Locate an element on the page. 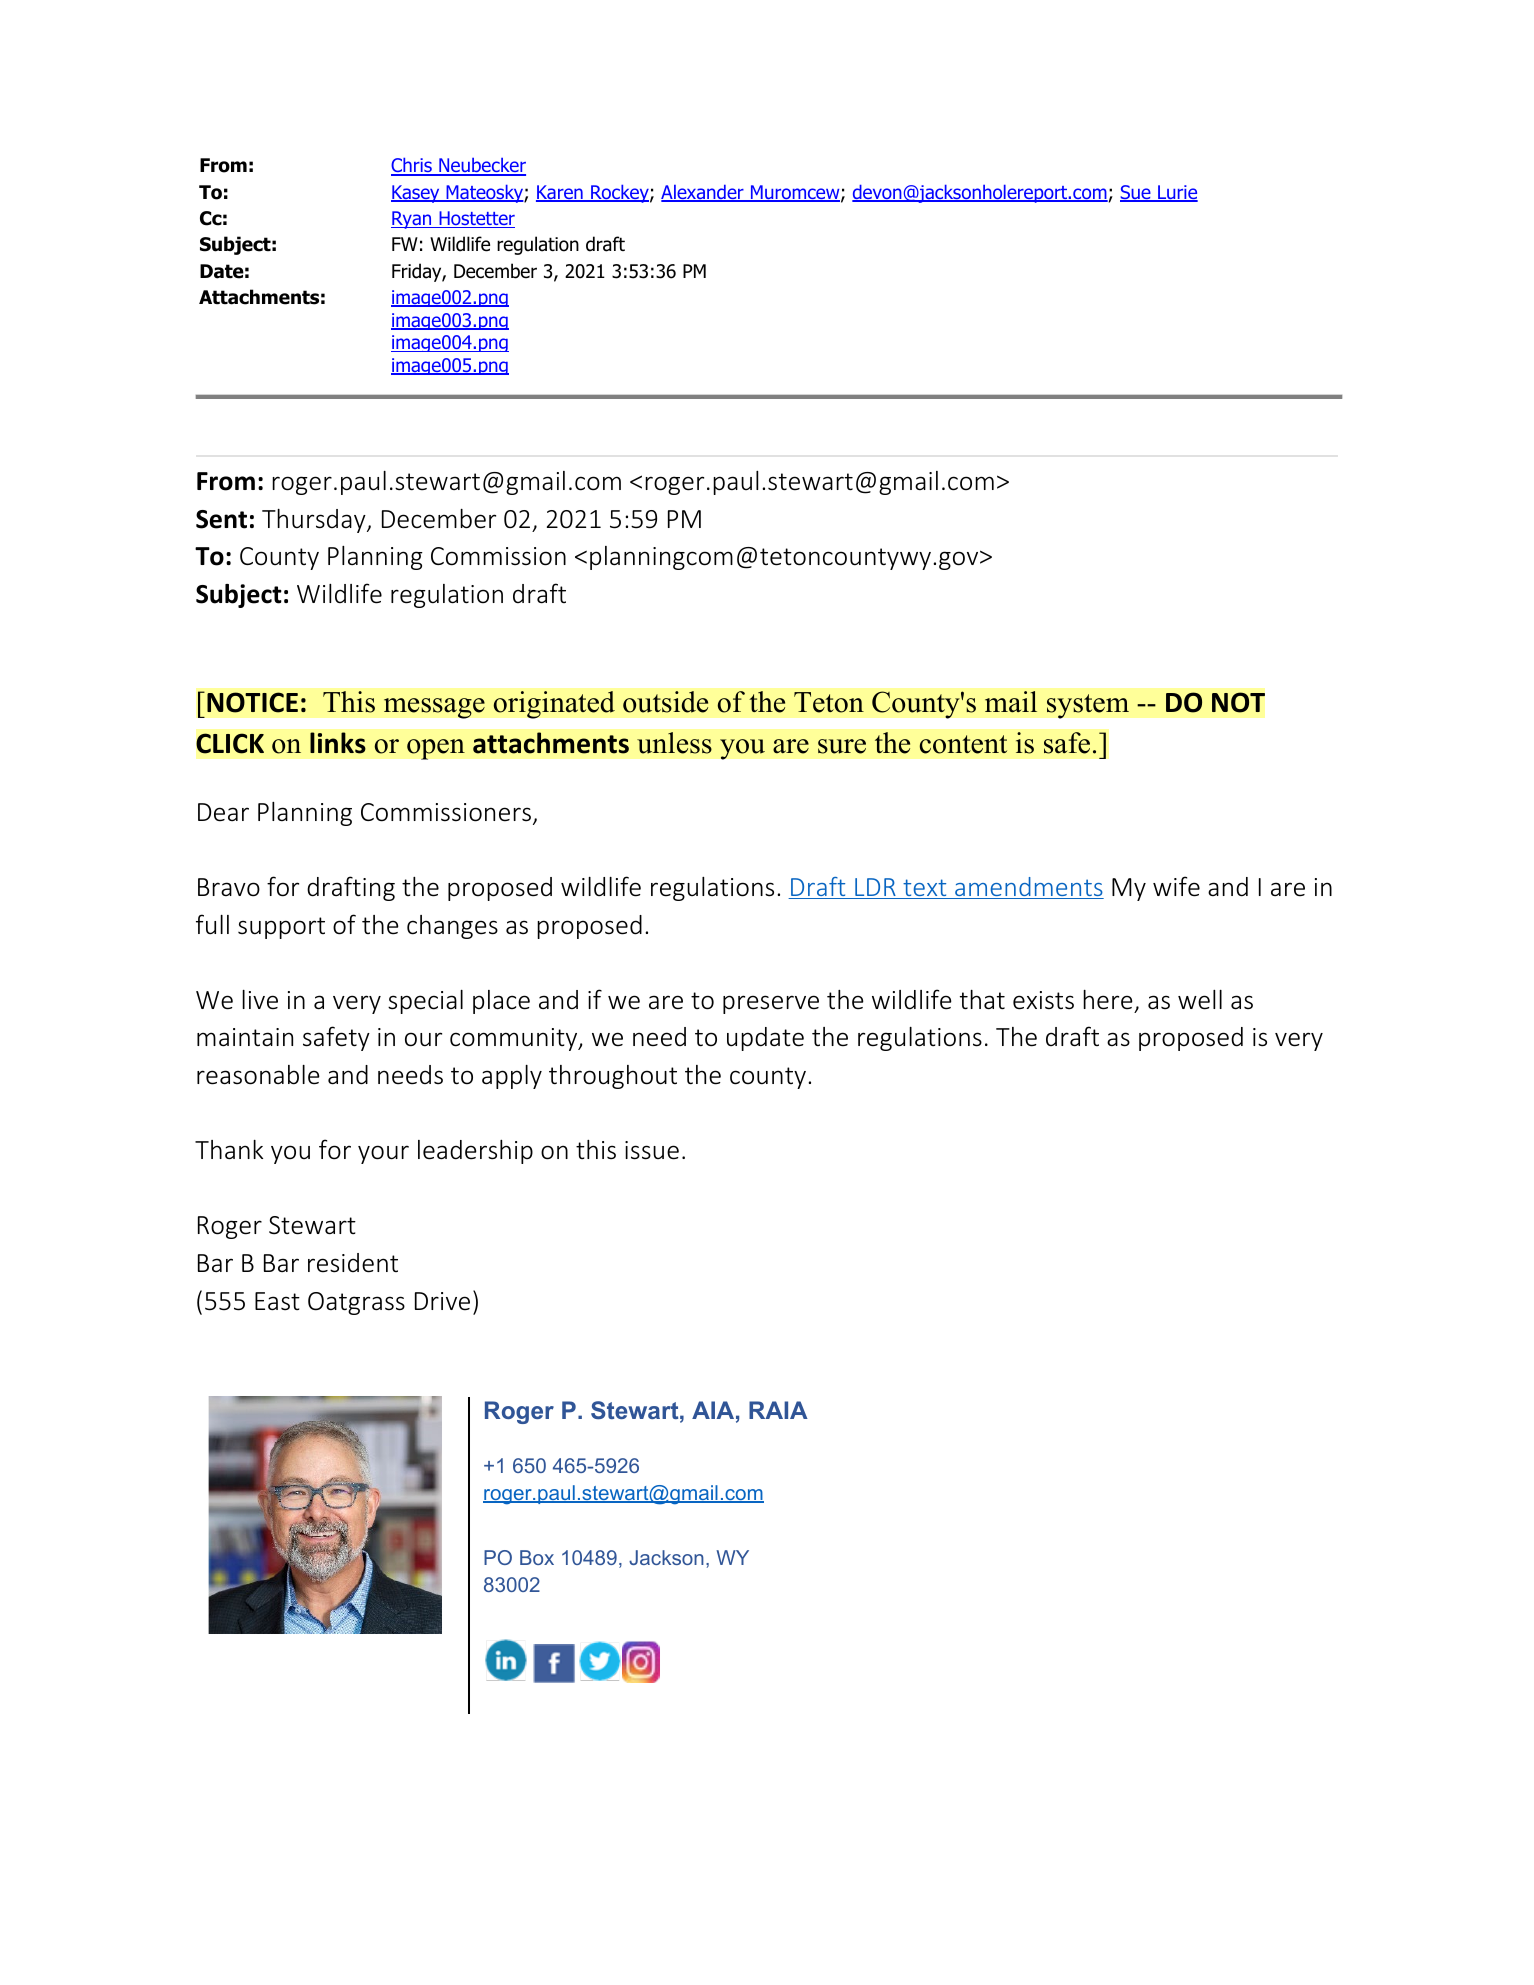 The height and width of the document is (1985, 1534). Lurie is located at coordinates (1177, 193).
